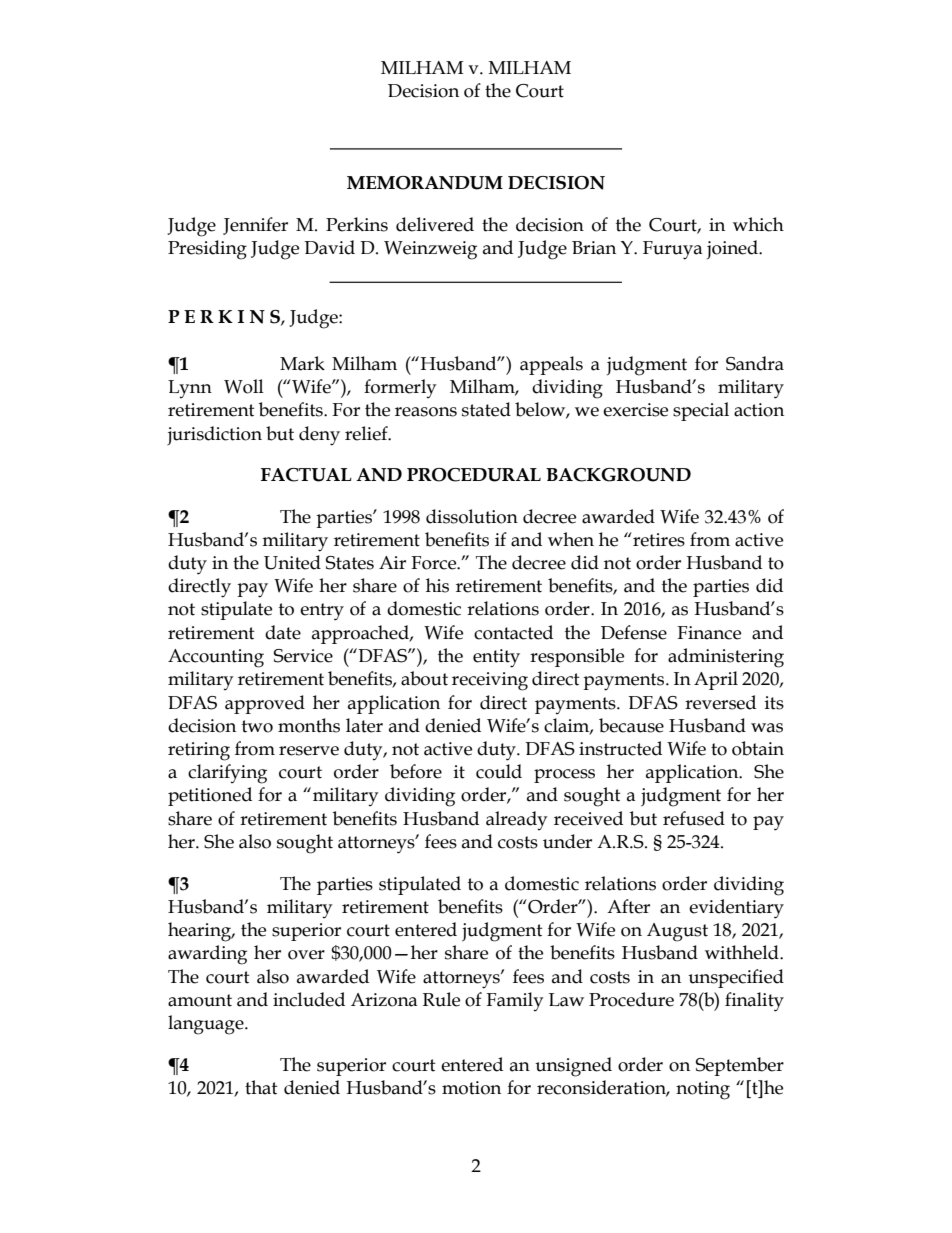  What do you see at coordinates (733, 249) in the document?
I see `joined` at bounding box center [733, 249].
